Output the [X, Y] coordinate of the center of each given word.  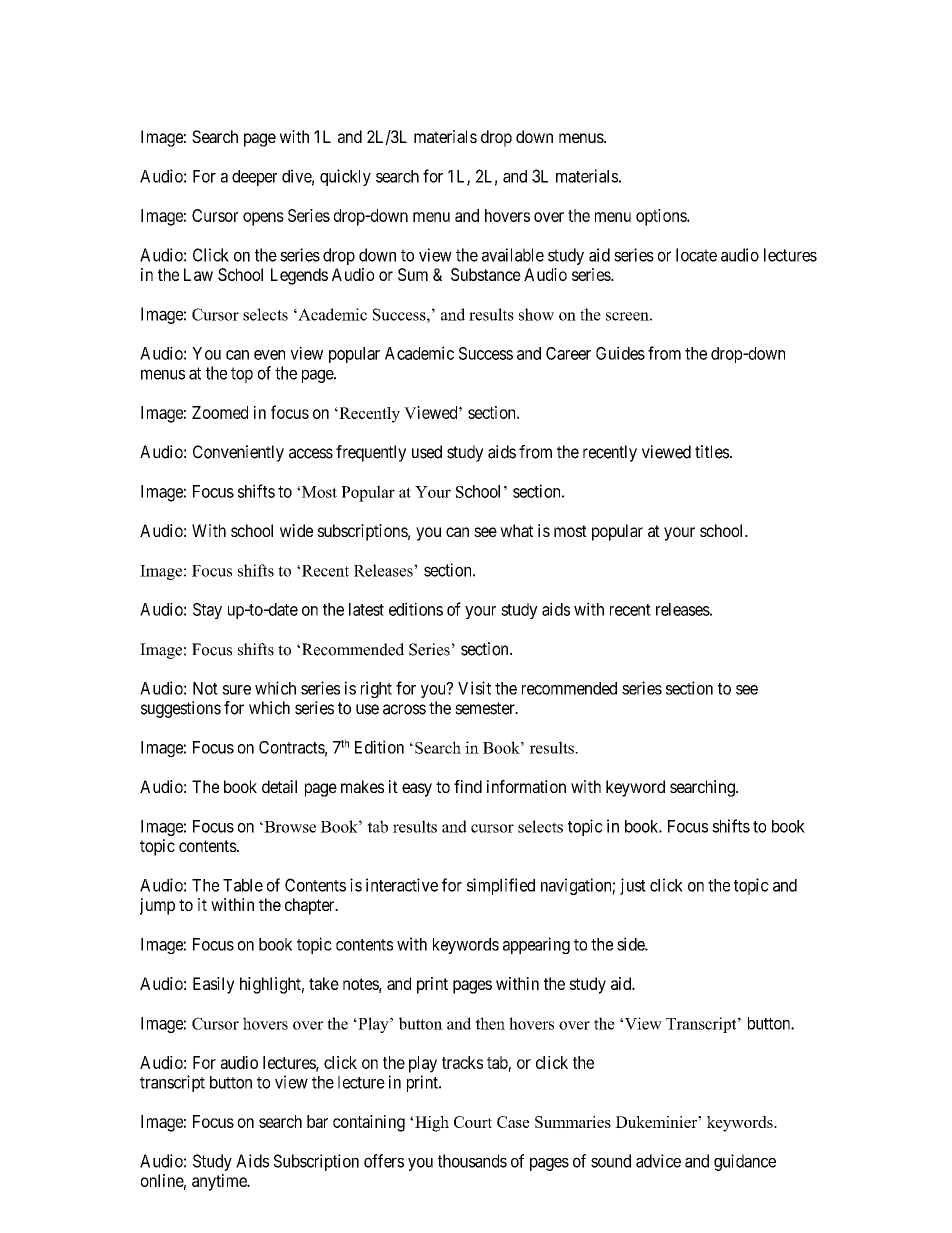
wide [296, 530]
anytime [220, 1182]
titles [712, 452]
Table [243, 885]
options [662, 217]
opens [263, 219]
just [633, 886]
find [468, 786]
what [516, 530]
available [513, 255]
